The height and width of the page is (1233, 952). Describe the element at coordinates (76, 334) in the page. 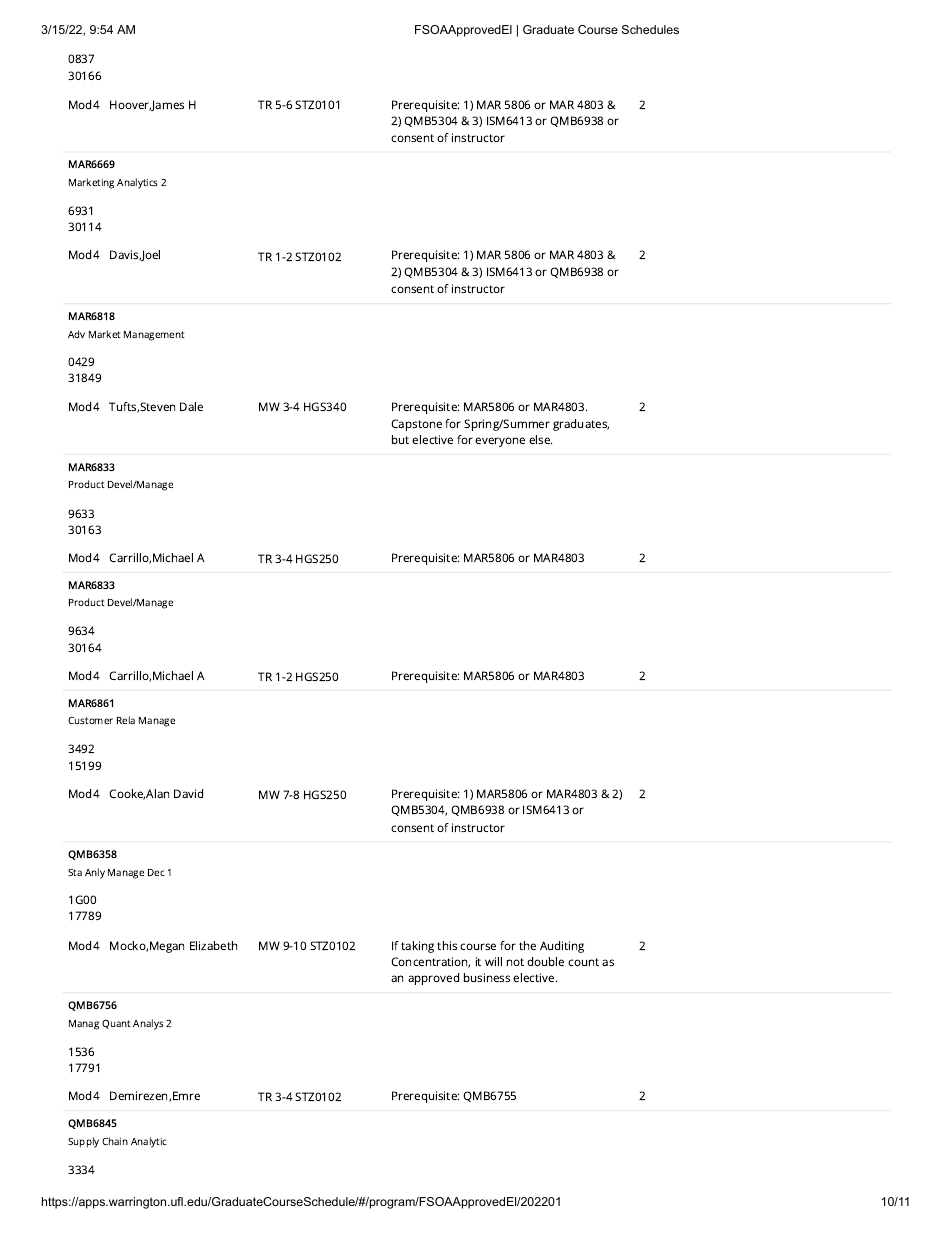

I see `Adv` at that location.
